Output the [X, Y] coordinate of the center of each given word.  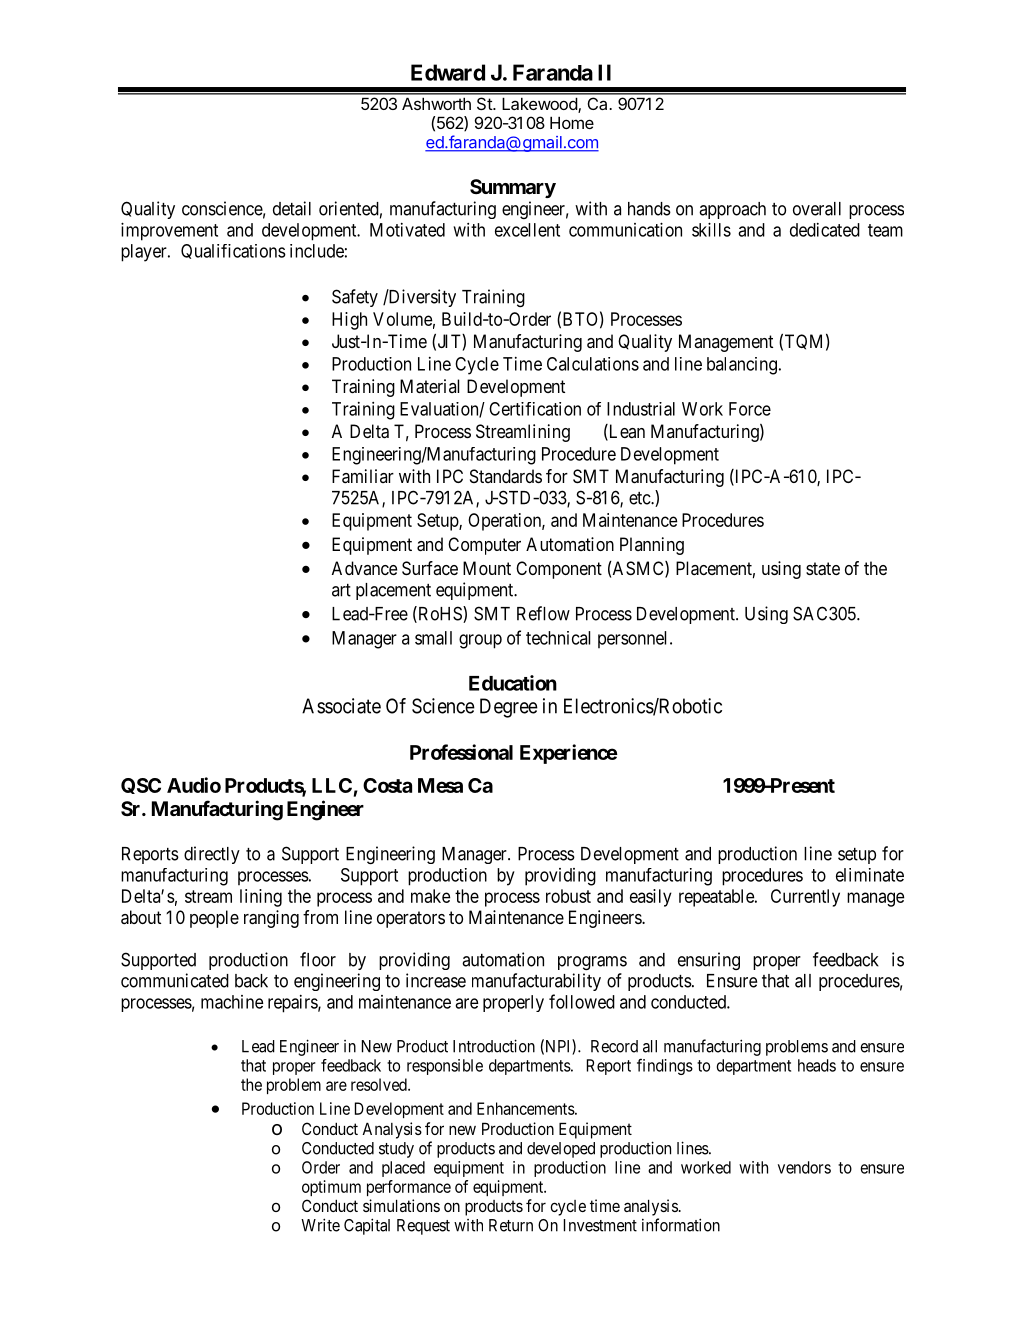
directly [212, 855]
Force [750, 409]
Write [320, 1225]
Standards [506, 476]
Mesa [440, 785]
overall [817, 209]
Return [511, 1225]
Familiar [363, 476]
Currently [805, 898]
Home [572, 122]
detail [292, 208]
